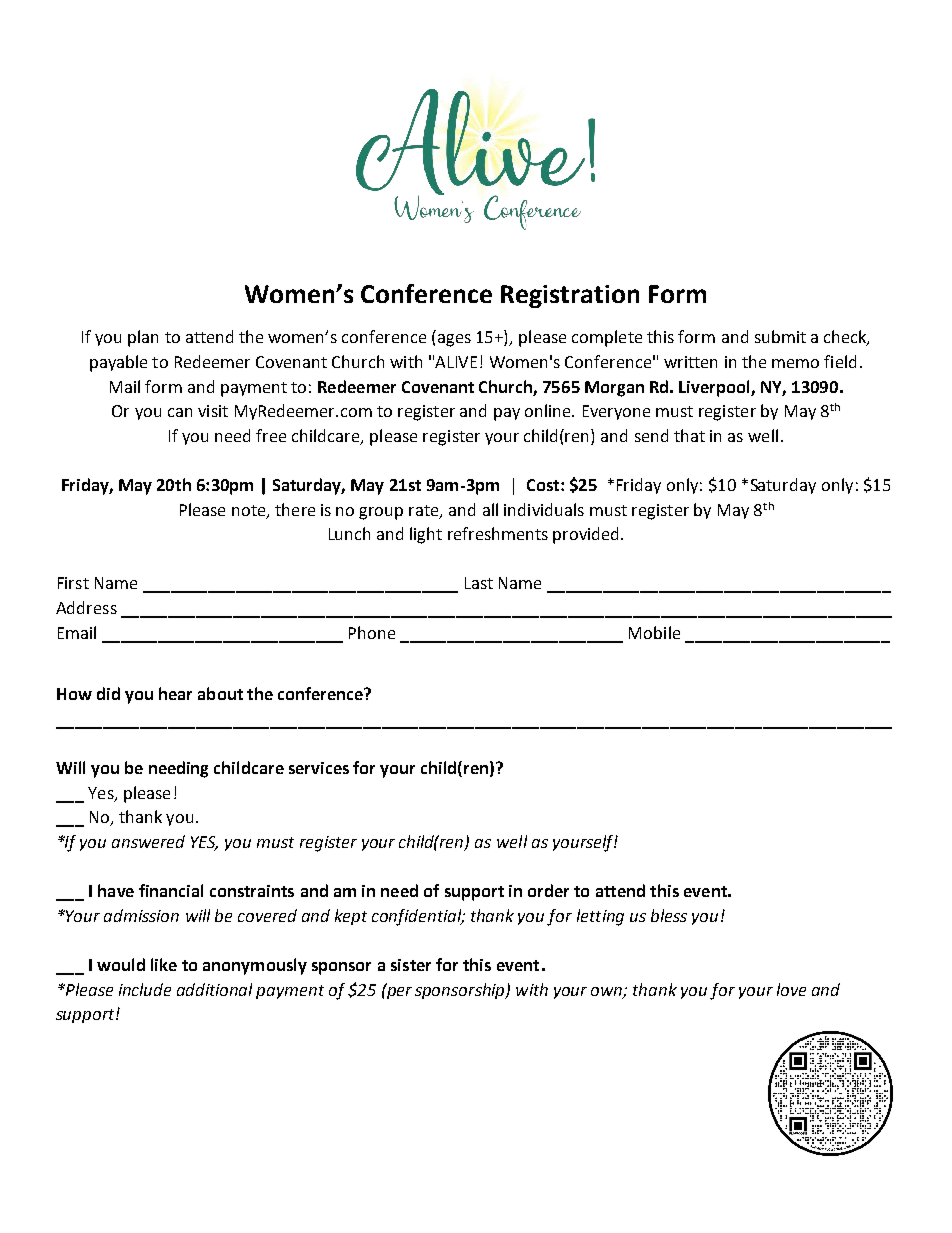  I want to click on Address, so click(86, 607).
